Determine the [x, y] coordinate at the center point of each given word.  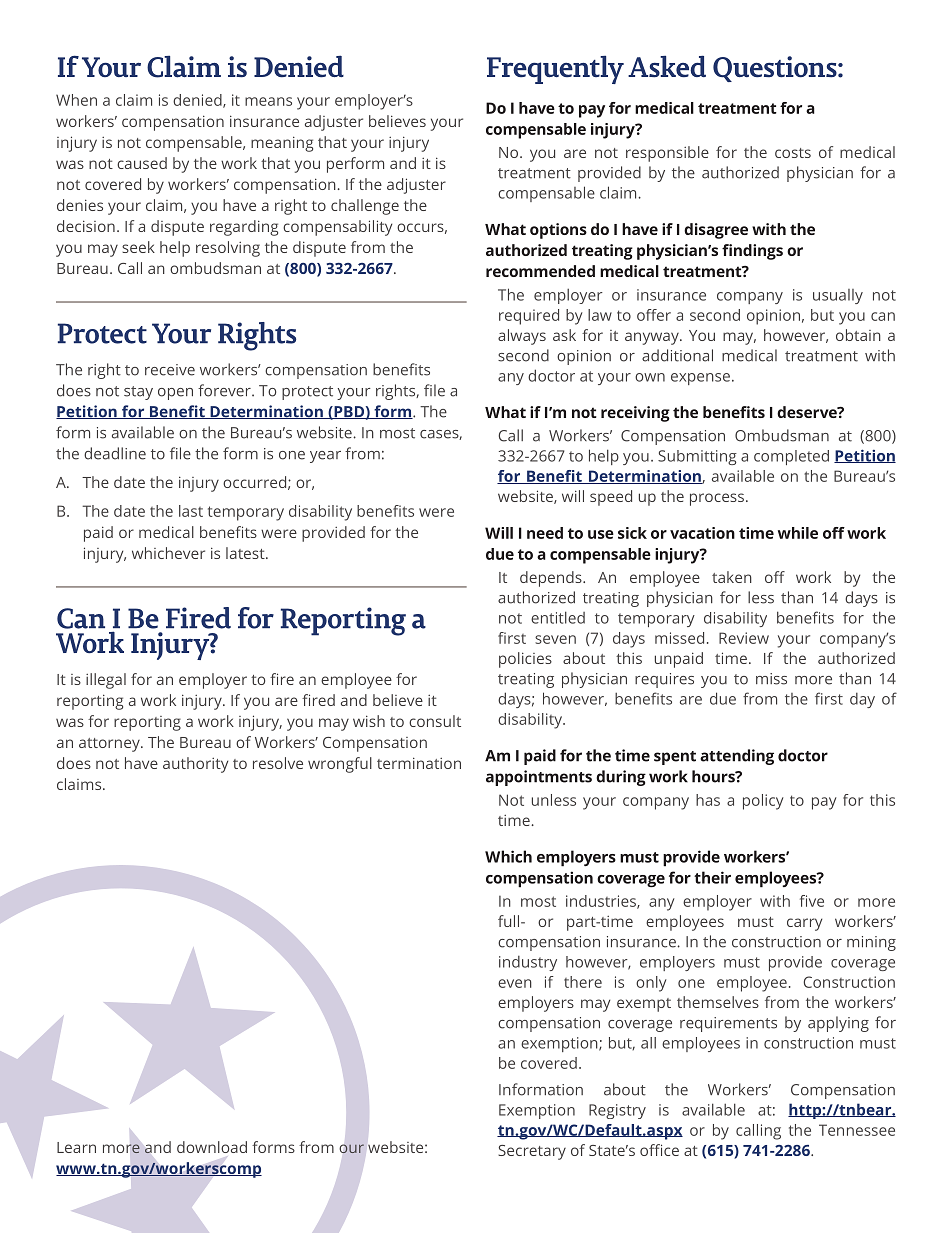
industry [528, 963]
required [529, 317]
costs [793, 153]
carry [804, 924]
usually [838, 296]
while [798, 533]
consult [435, 721]
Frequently [555, 70]
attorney [110, 745]
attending [737, 757]
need [545, 533]
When [76, 100]
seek [138, 247]
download [212, 1147]
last [191, 511]
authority [195, 765]
